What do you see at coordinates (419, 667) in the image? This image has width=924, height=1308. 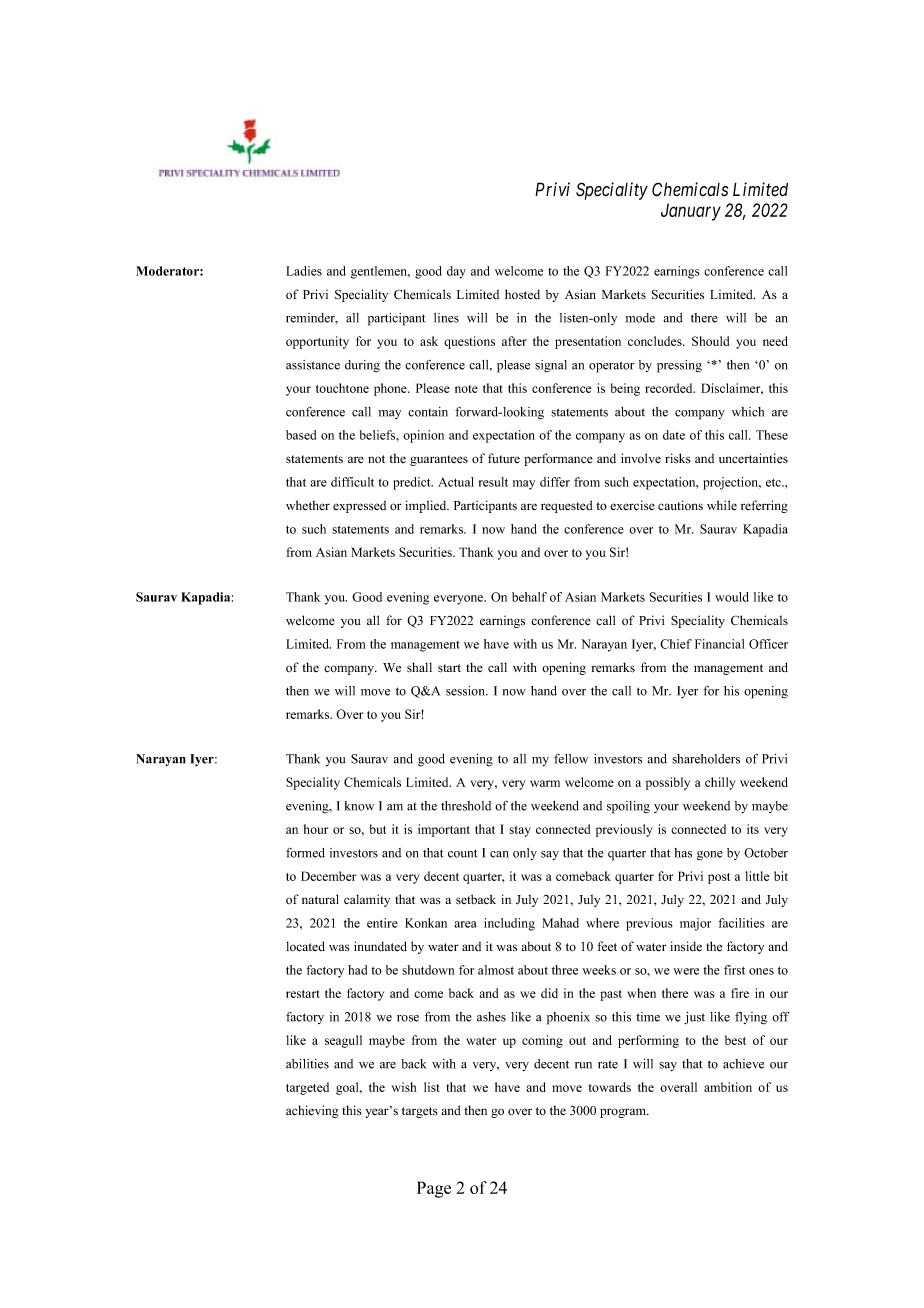 I see `shall` at bounding box center [419, 667].
